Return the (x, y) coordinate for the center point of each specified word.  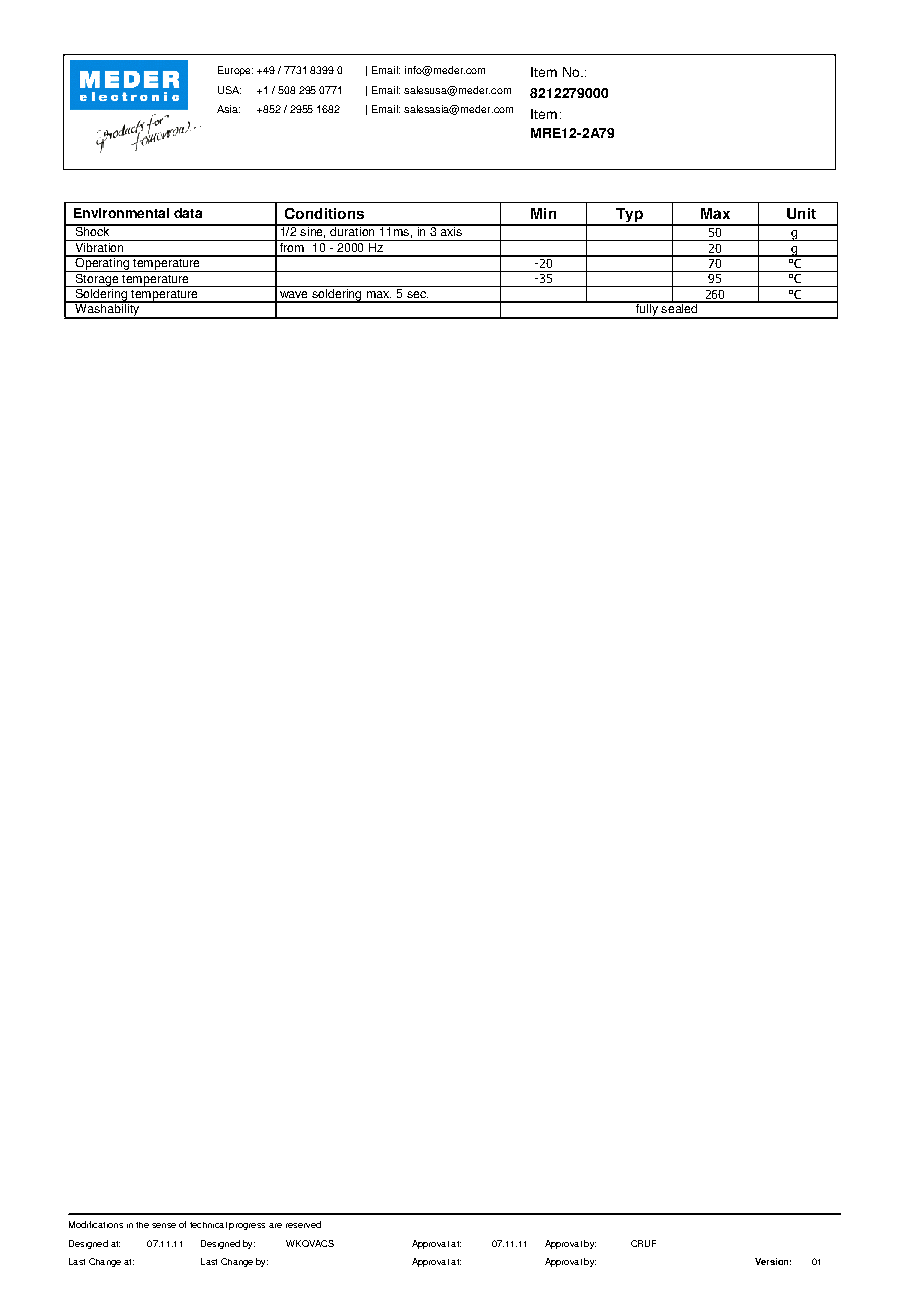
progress (247, 1226)
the (142, 1225)
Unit (801, 213)
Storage (97, 279)
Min (543, 213)
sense (164, 1225)
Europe (235, 71)
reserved (303, 1224)
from (291, 246)
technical (208, 1225)
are (275, 1225)
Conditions (324, 213)
